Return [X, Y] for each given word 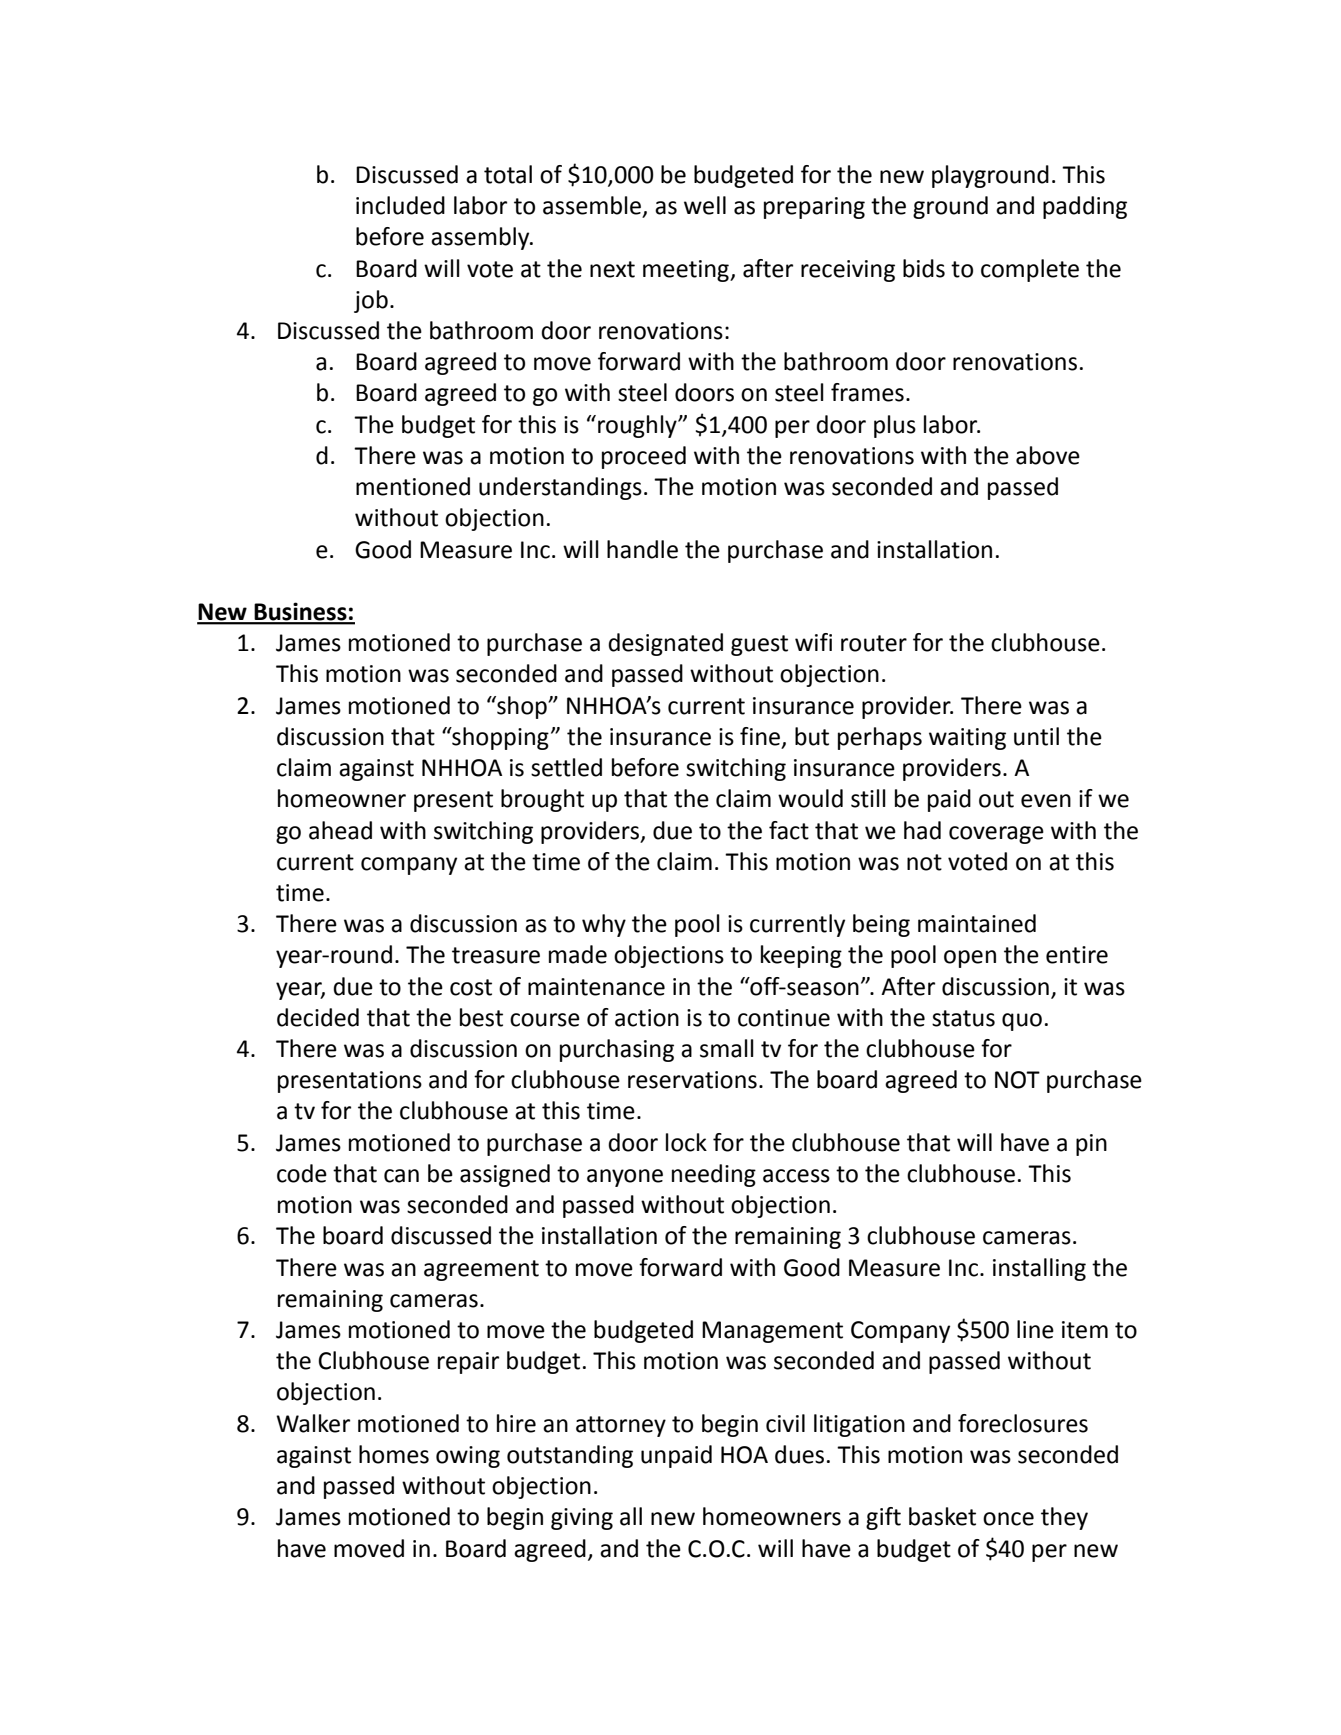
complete [1030, 270]
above [1048, 455]
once [1008, 1519]
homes [394, 1454]
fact [789, 830]
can [401, 1176]
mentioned [413, 486]
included [400, 205]
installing [1039, 1269]
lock [686, 1142]
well [705, 205]
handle [642, 549]
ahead [340, 830]
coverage [996, 835]
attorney [621, 1426]
